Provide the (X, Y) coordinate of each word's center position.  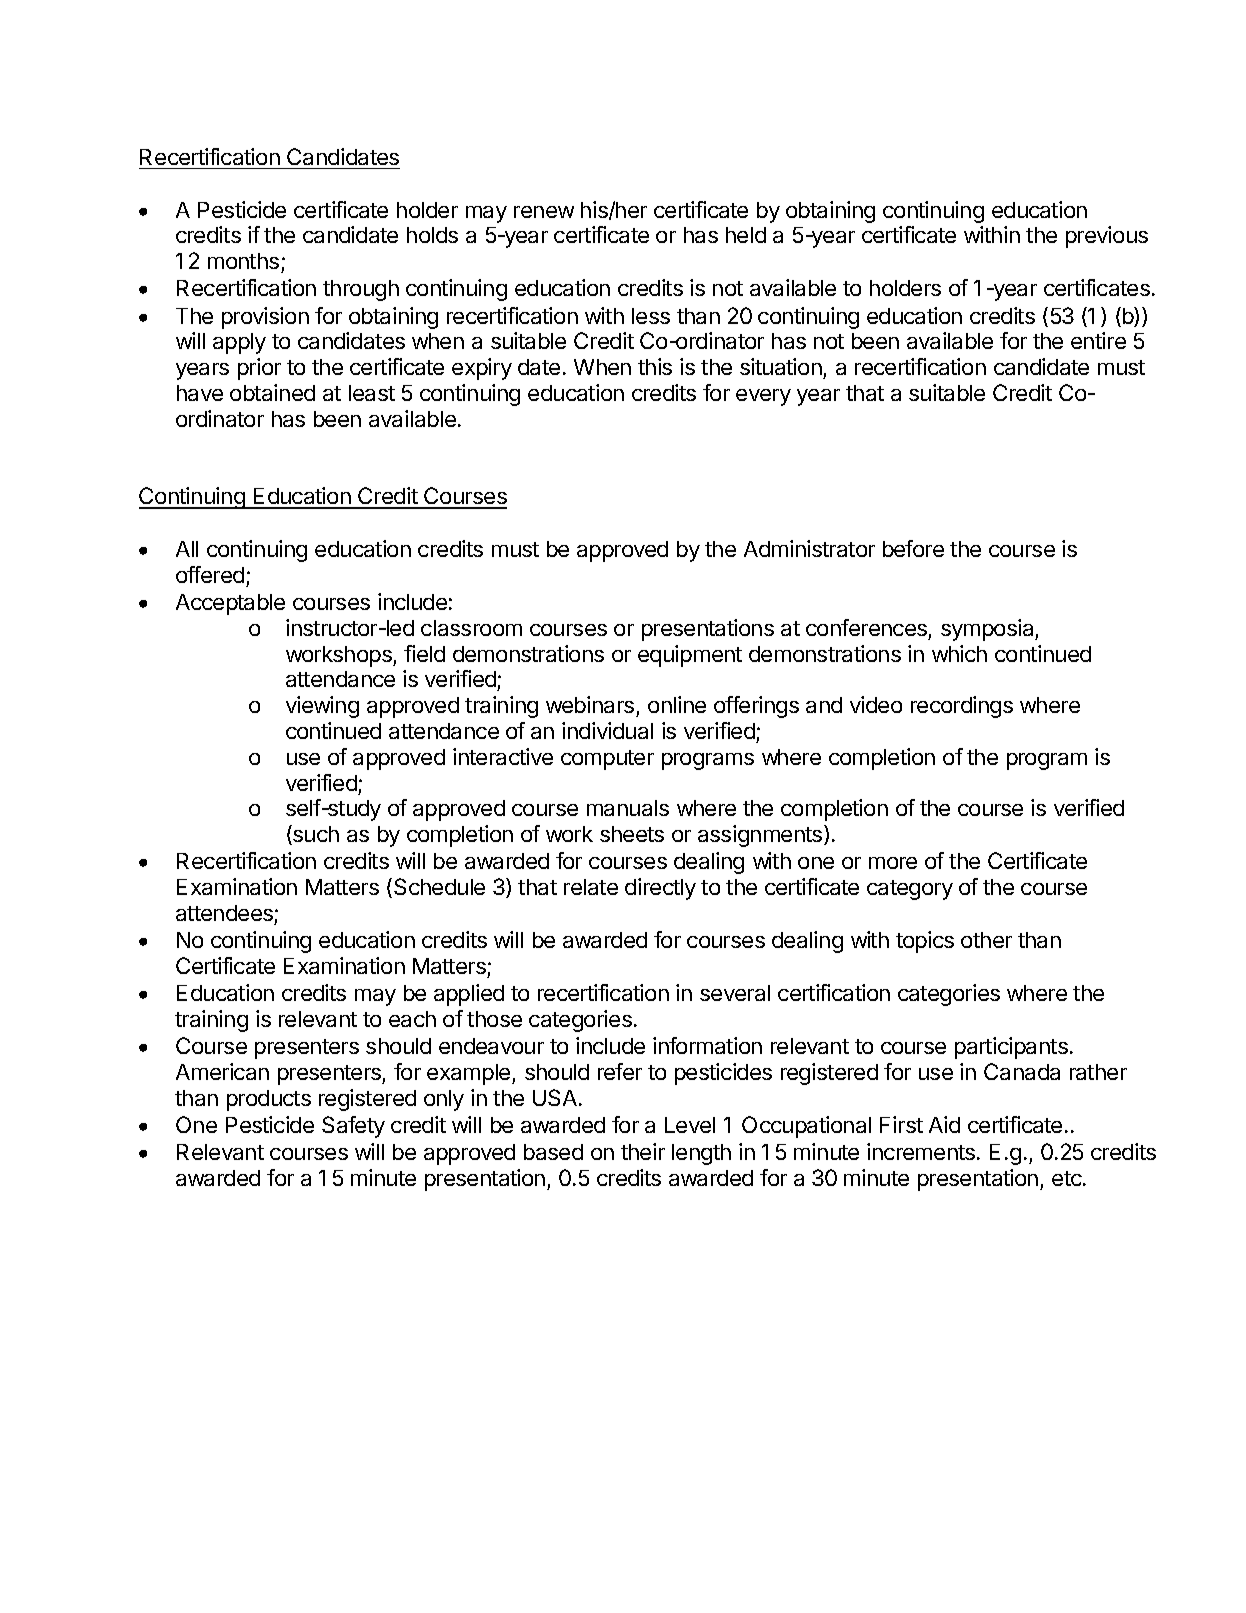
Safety (353, 1127)
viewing (322, 707)
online (677, 704)
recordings (962, 707)
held (746, 235)
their (643, 1151)
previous (1107, 237)
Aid (944, 1124)
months (245, 263)
